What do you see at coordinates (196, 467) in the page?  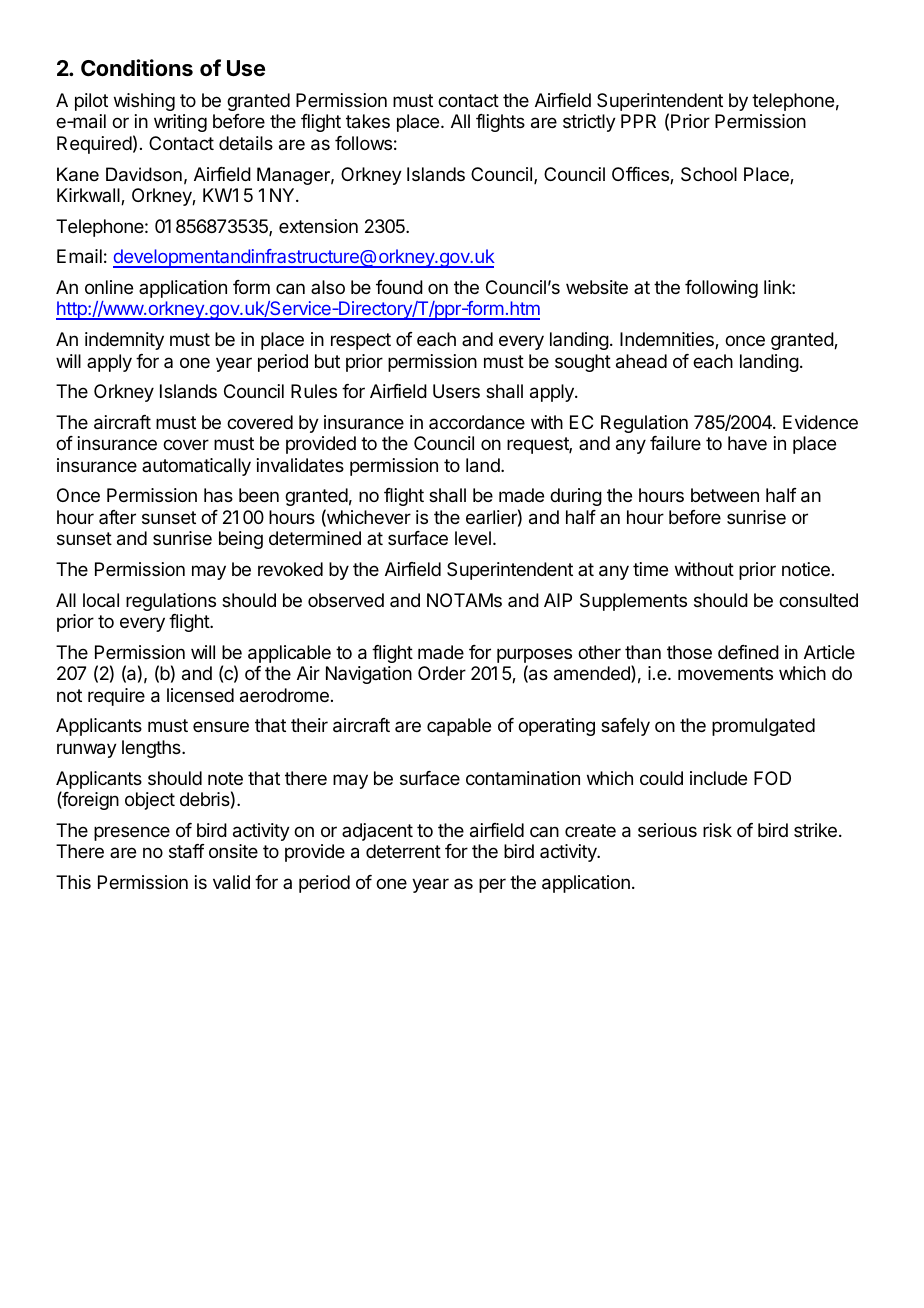 I see `automatically` at bounding box center [196, 467].
